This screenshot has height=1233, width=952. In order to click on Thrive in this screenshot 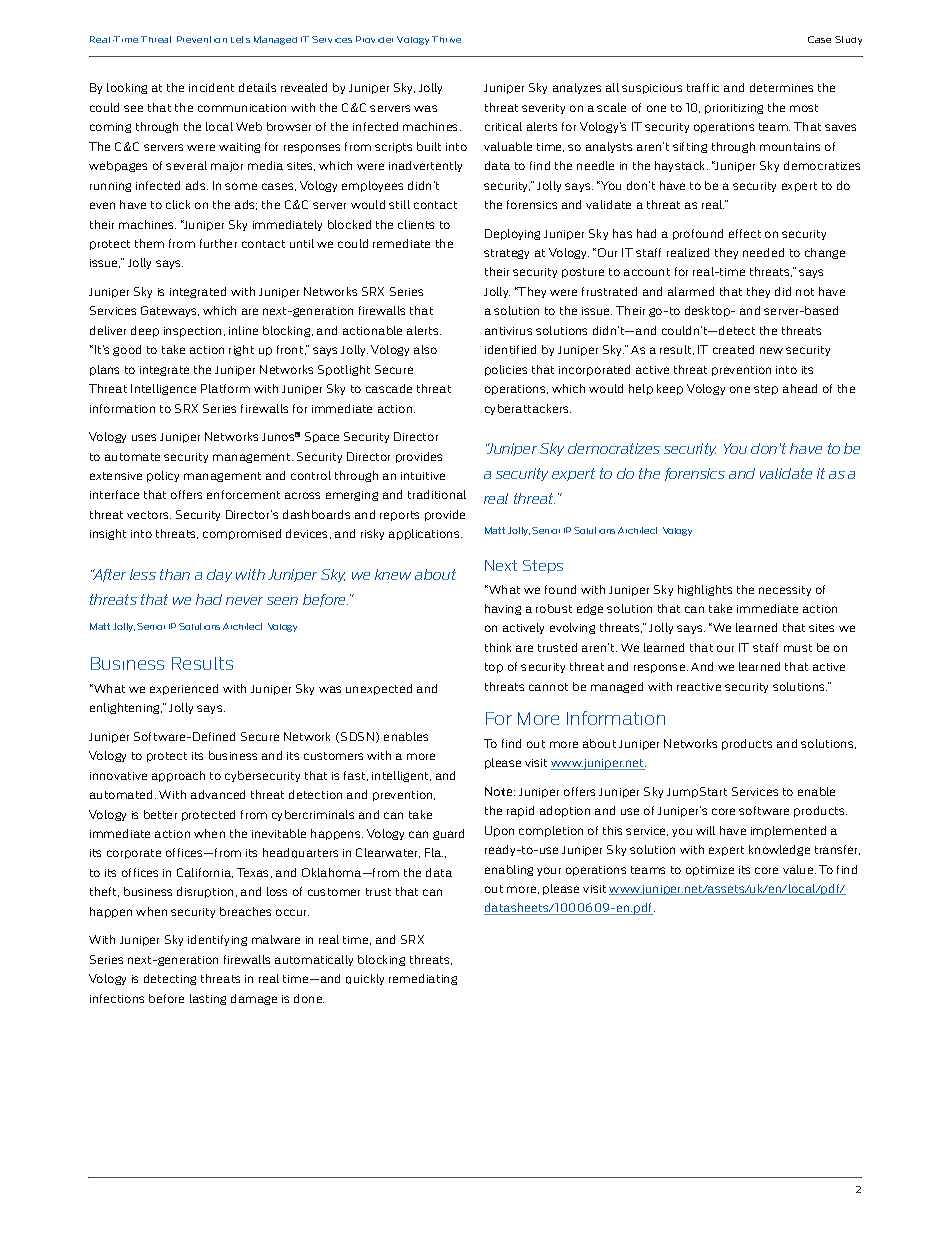, I will do `click(446, 39)`.
